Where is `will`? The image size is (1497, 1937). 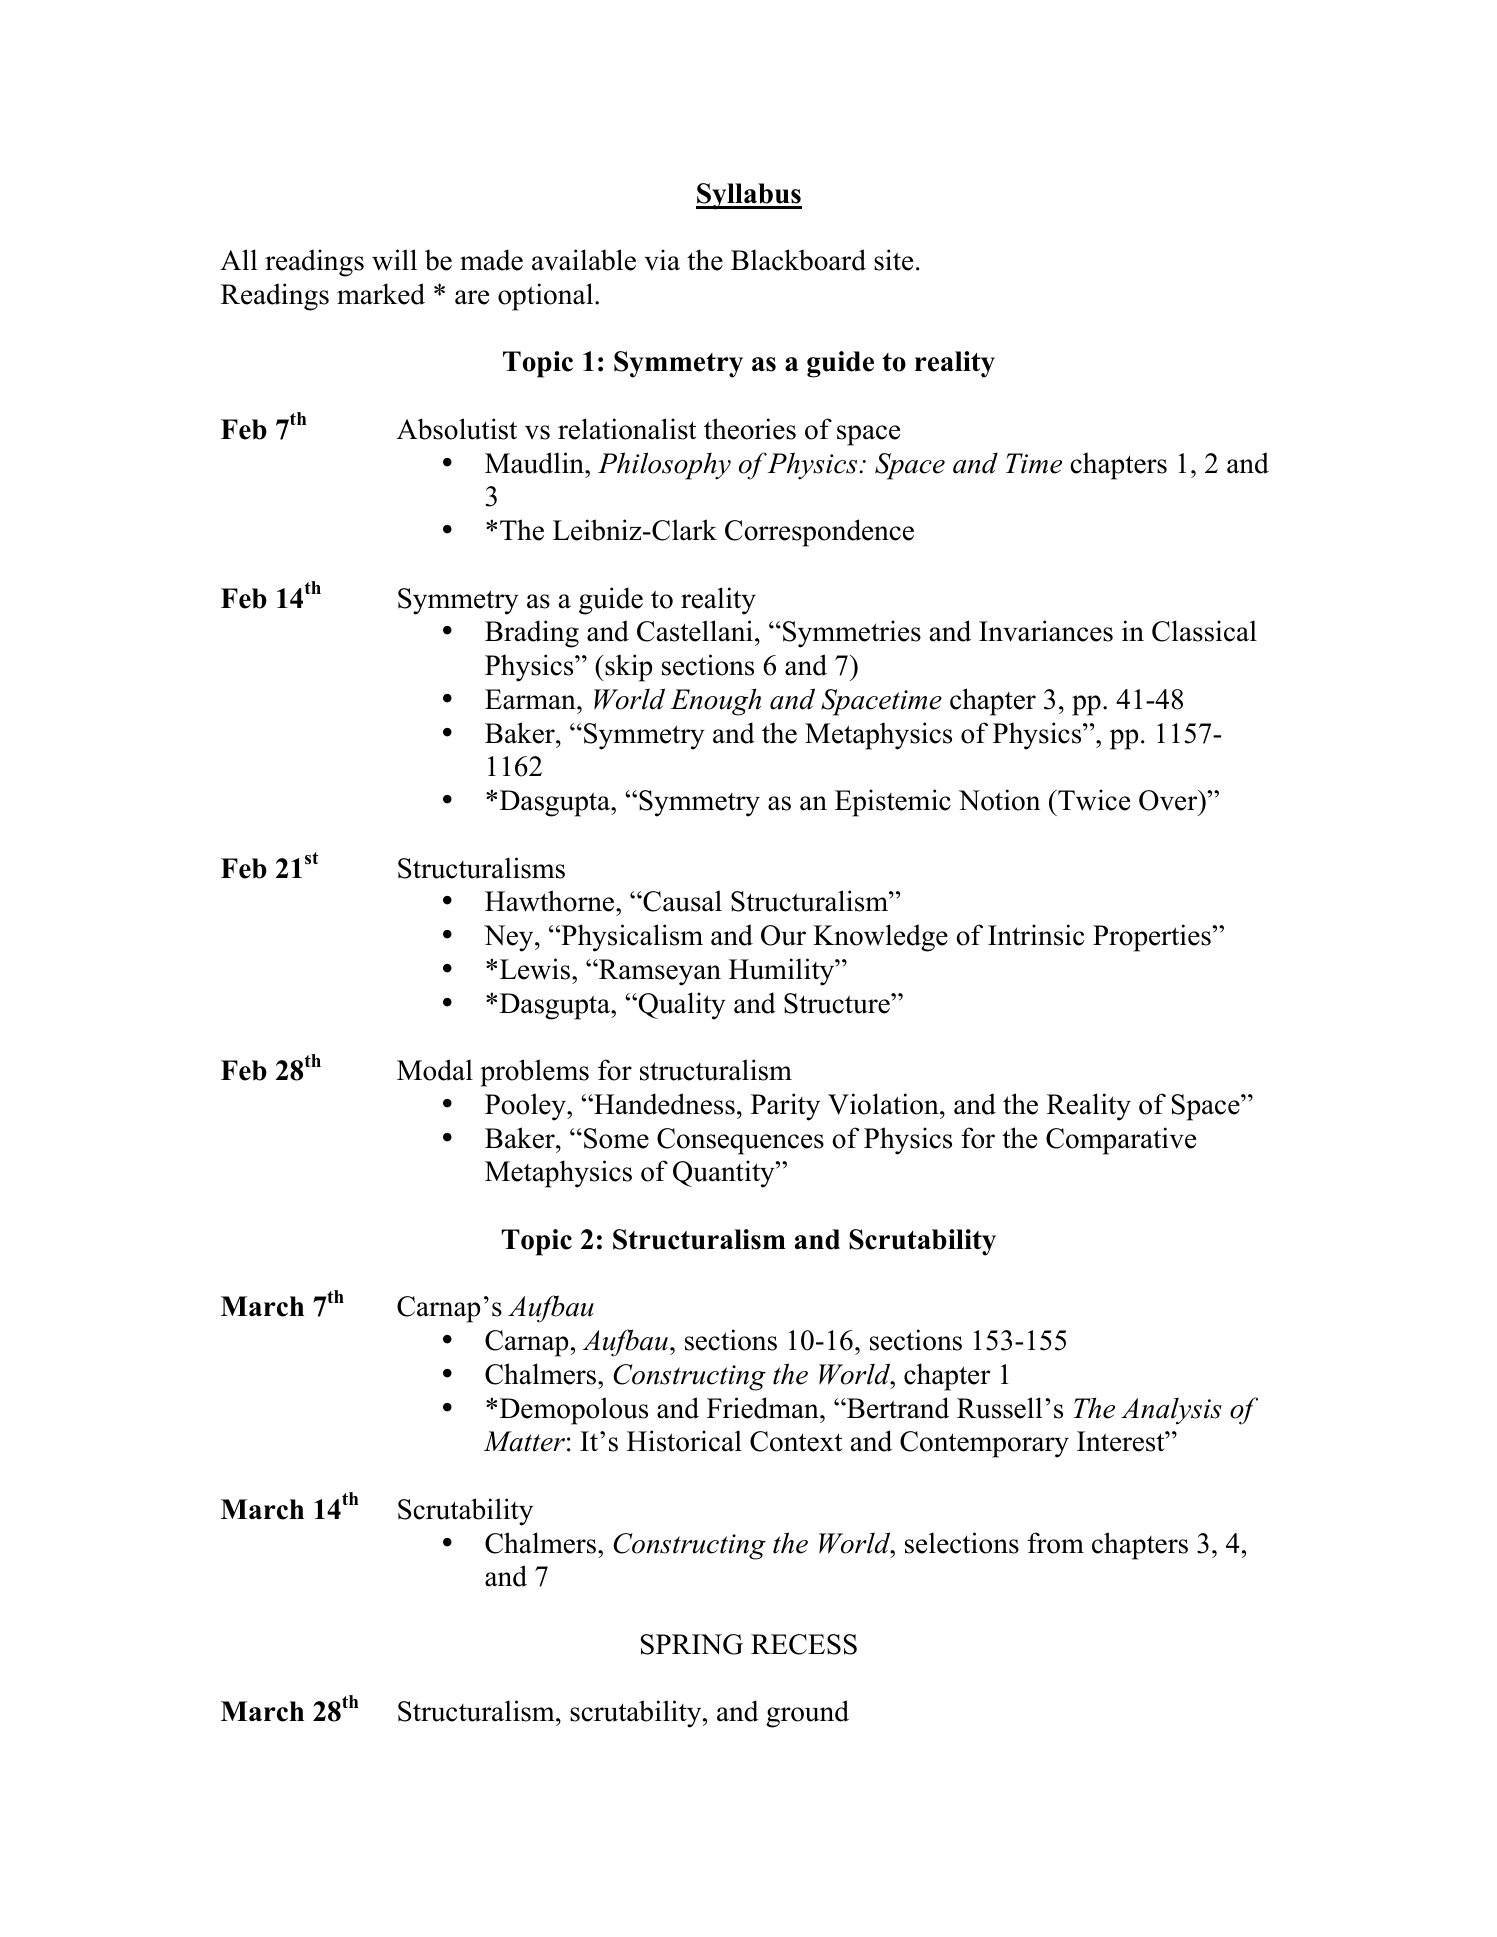 will is located at coordinates (394, 260).
